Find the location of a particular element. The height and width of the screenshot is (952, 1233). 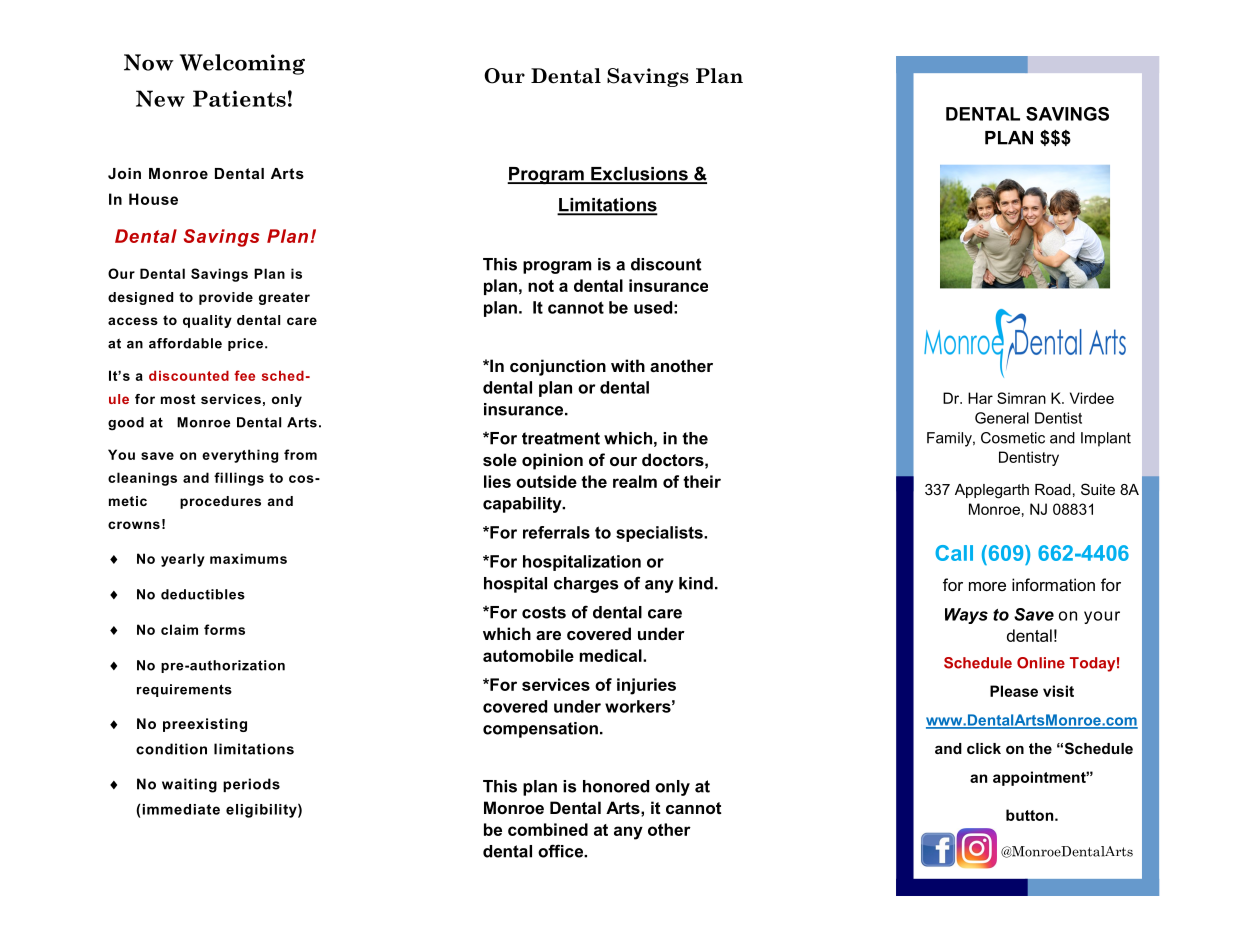

Ways is located at coordinates (966, 616).
